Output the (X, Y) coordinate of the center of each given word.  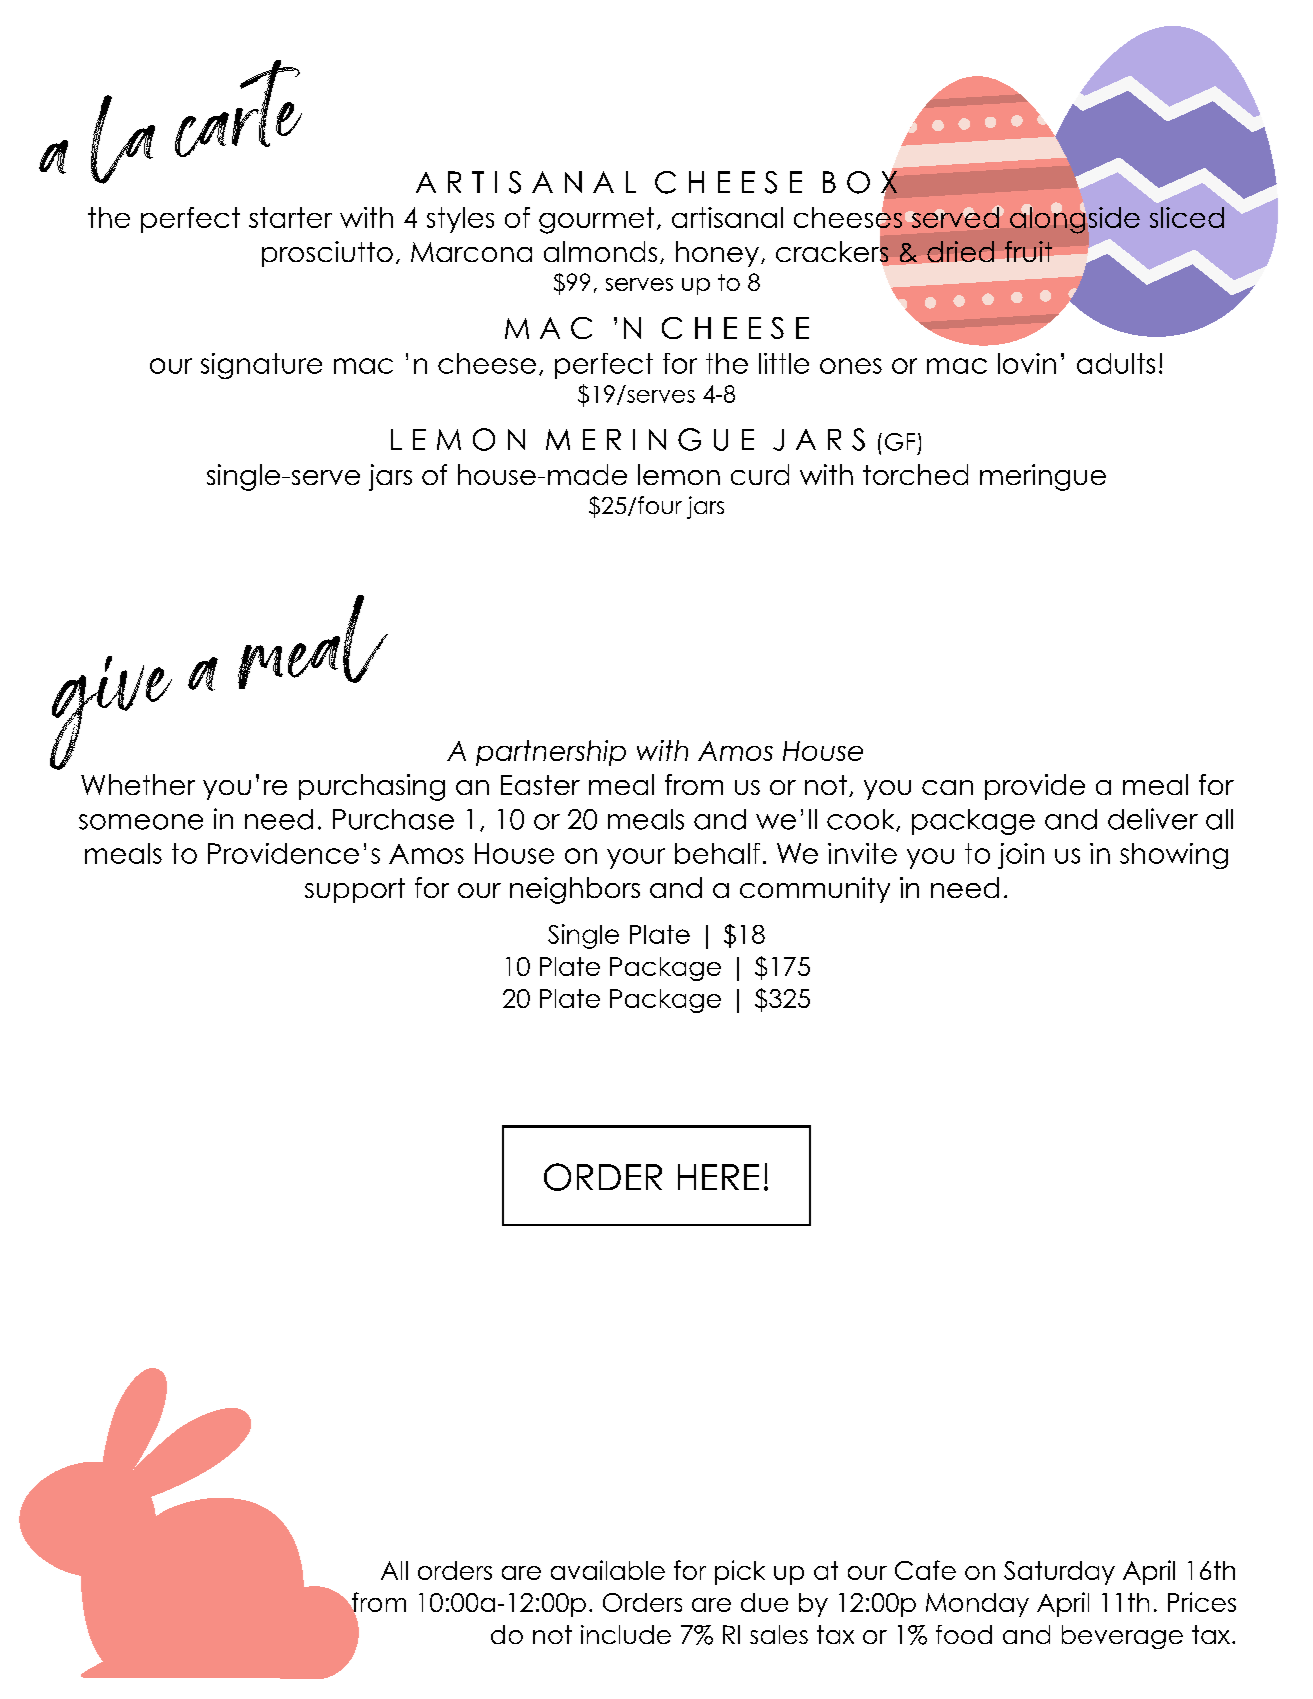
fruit (1028, 251)
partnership (551, 753)
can (947, 787)
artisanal (727, 217)
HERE (718, 1177)
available (608, 1570)
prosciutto (327, 254)
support (355, 890)
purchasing (372, 787)
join (1021, 856)
